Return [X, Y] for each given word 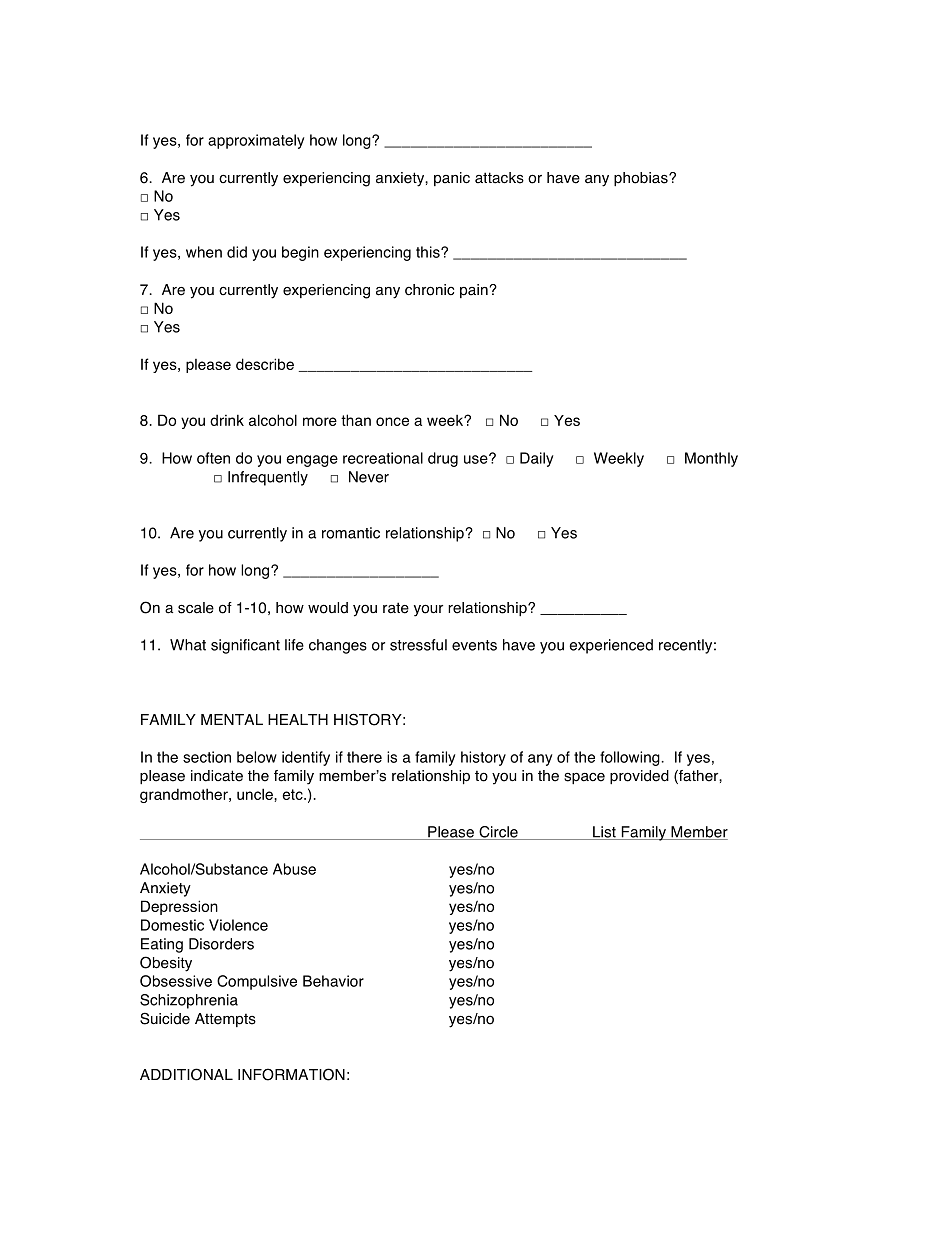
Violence [238, 925]
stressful [418, 645]
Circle [498, 833]
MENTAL [232, 719]
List [604, 833]
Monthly [711, 459]
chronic [429, 290]
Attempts [225, 1020]
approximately [256, 141]
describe [265, 364]
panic [452, 179]
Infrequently [268, 478]
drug [443, 459]
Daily [537, 459]
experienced [611, 646]
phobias [642, 179]
